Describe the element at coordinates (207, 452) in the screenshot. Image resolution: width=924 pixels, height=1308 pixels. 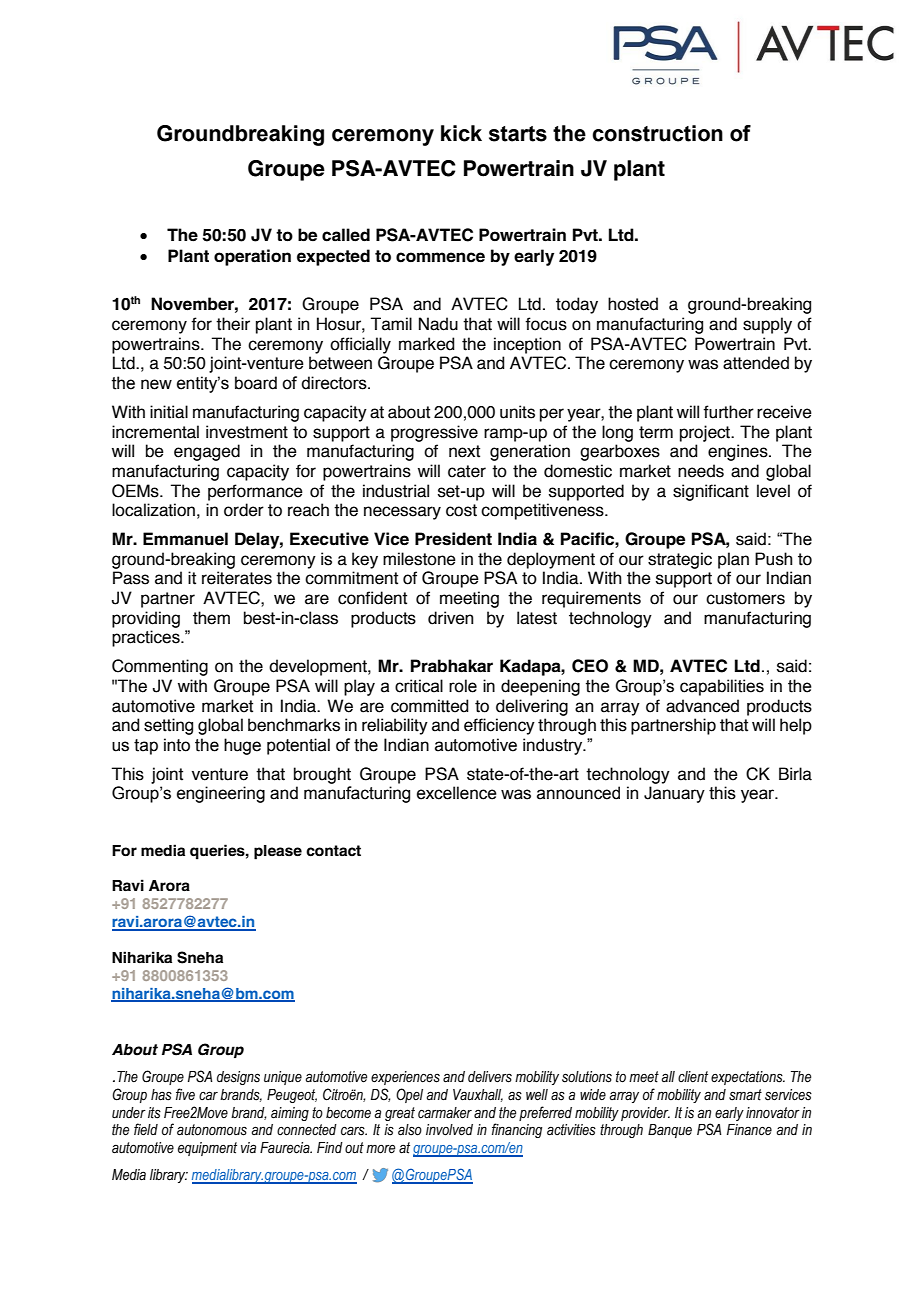
I see `engaged` at that location.
